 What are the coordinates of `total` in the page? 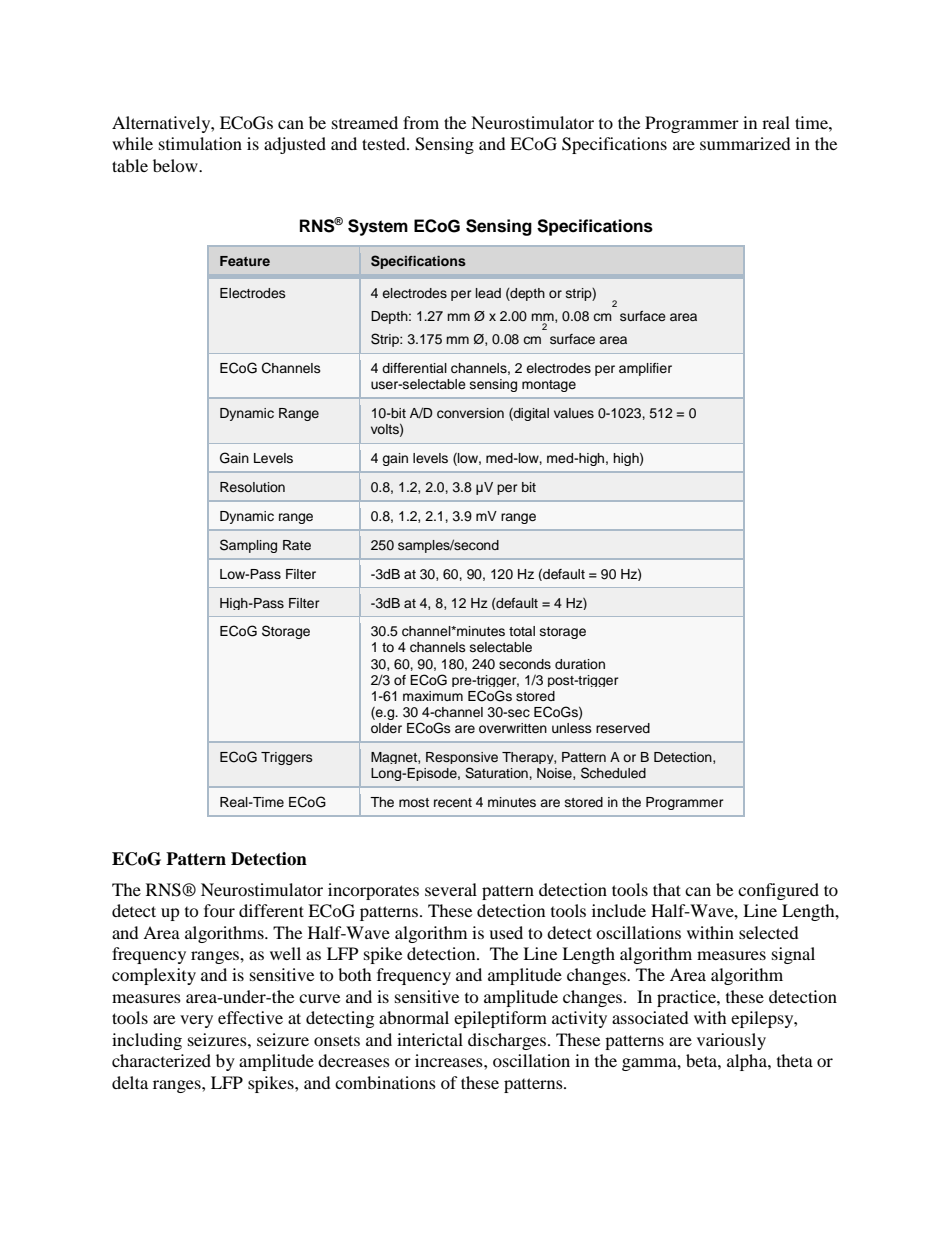 It's located at (522, 631).
